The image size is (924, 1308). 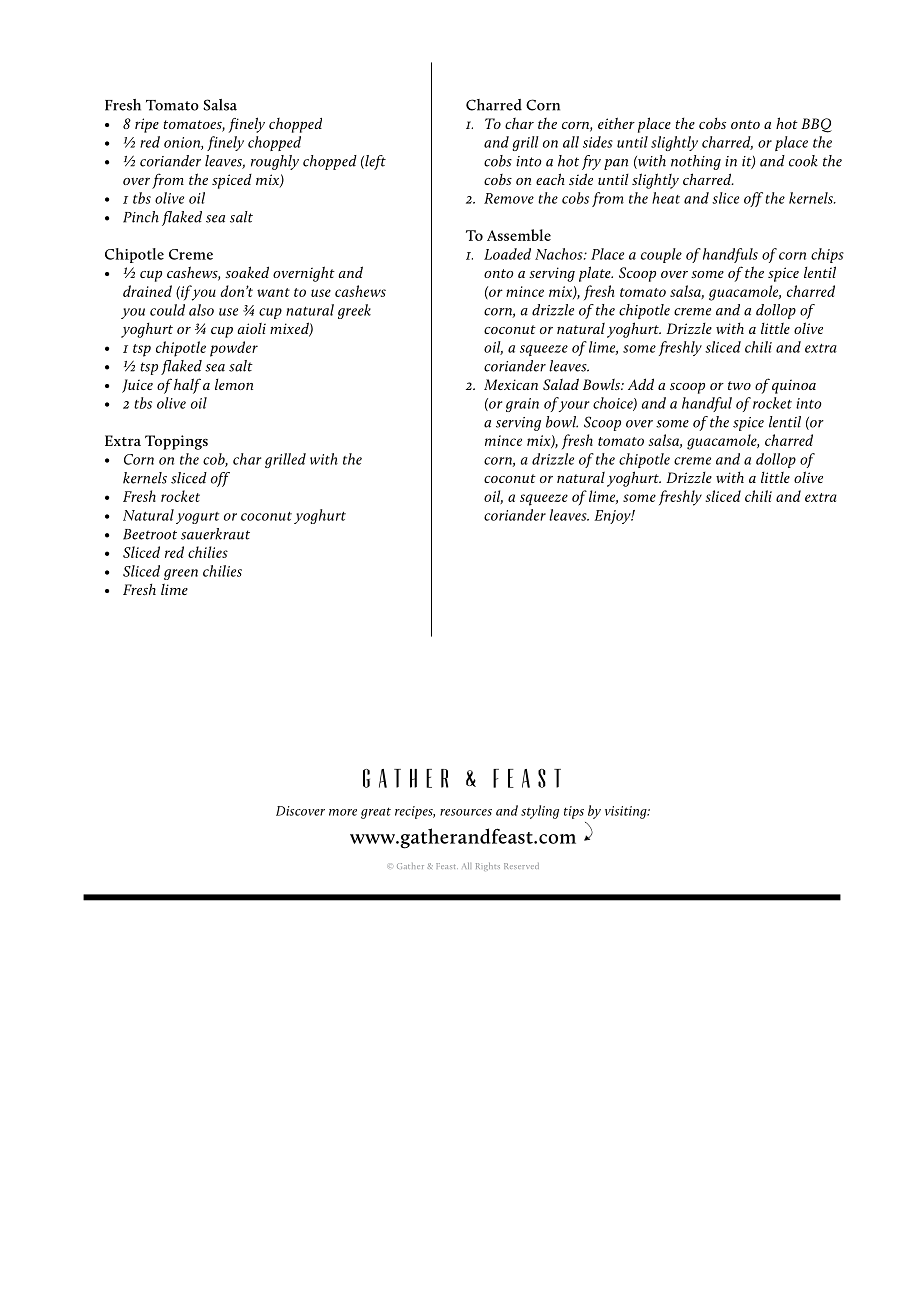 I want to click on also, so click(x=201, y=310).
